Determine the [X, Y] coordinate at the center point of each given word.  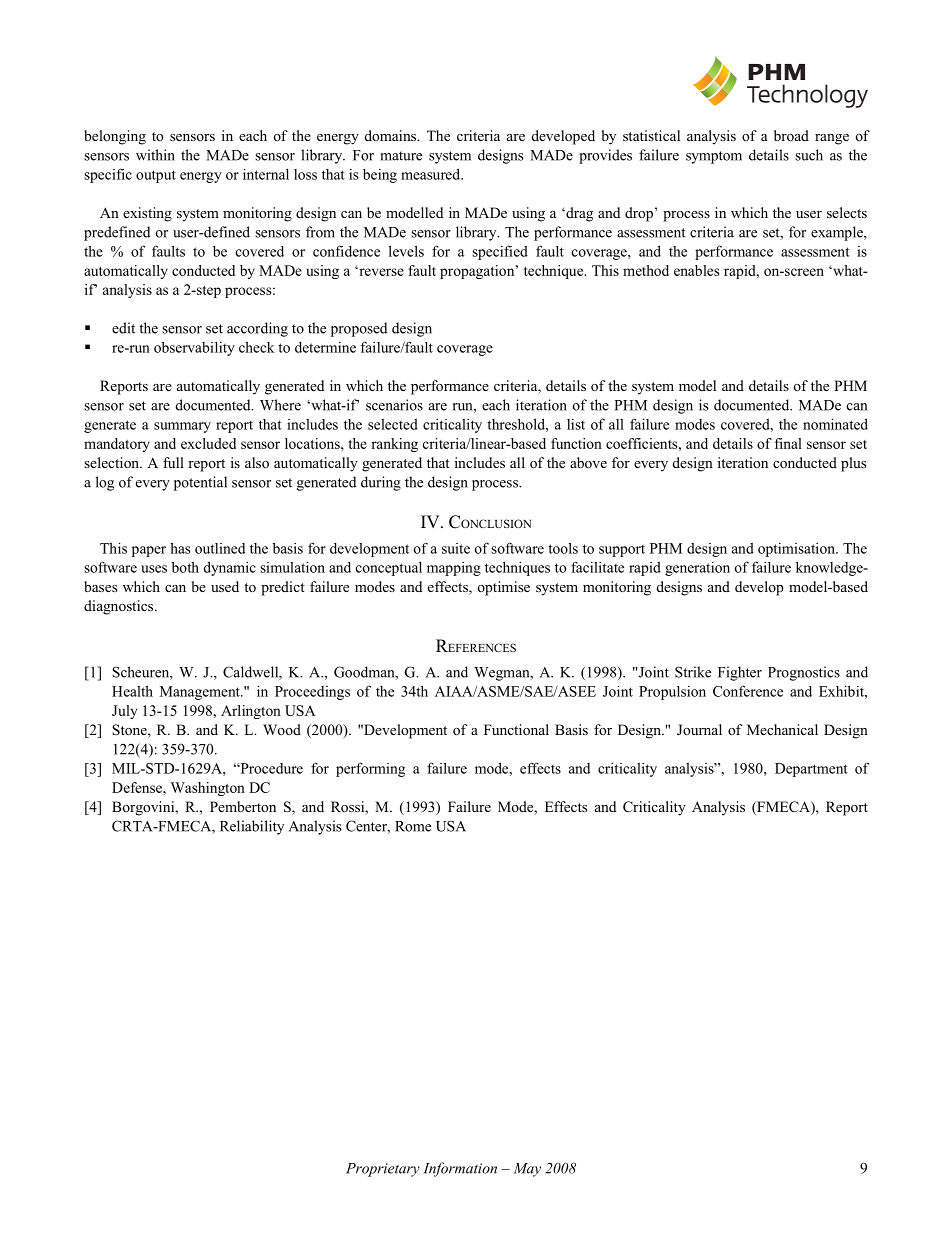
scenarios [394, 405]
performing [370, 769]
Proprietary [383, 1170]
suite [456, 548]
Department [811, 770]
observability [194, 349]
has [180, 548]
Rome [413, 826]
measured [432, 174]
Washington [208, 789]
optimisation [797, 550]
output [156, 176]
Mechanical [782, 729]
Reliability [252, 827]
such [809, 155]
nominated [835, 424]
